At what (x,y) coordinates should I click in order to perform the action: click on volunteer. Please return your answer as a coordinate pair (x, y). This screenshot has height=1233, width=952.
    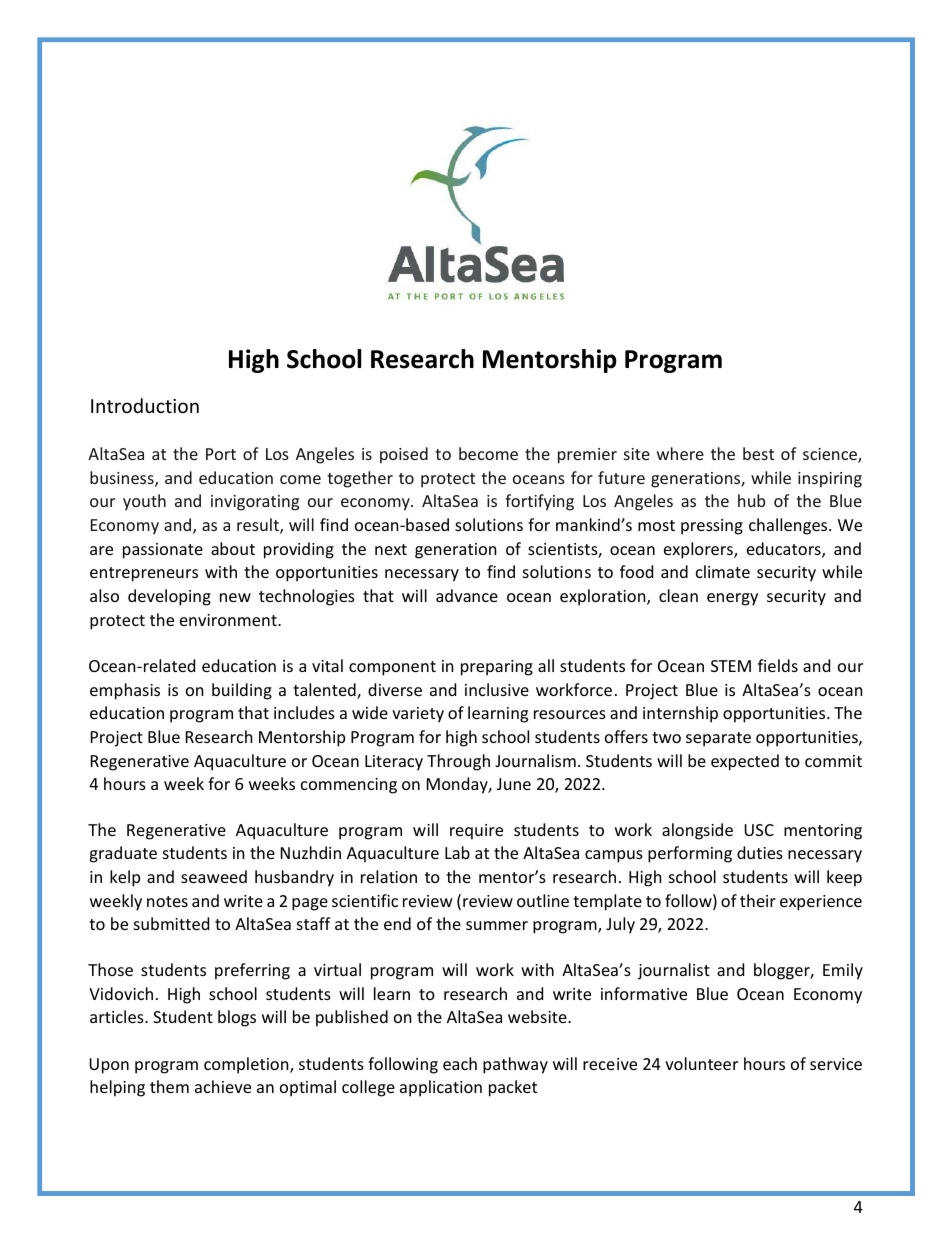
    Looking at the image, I should click on (701, 1063).
